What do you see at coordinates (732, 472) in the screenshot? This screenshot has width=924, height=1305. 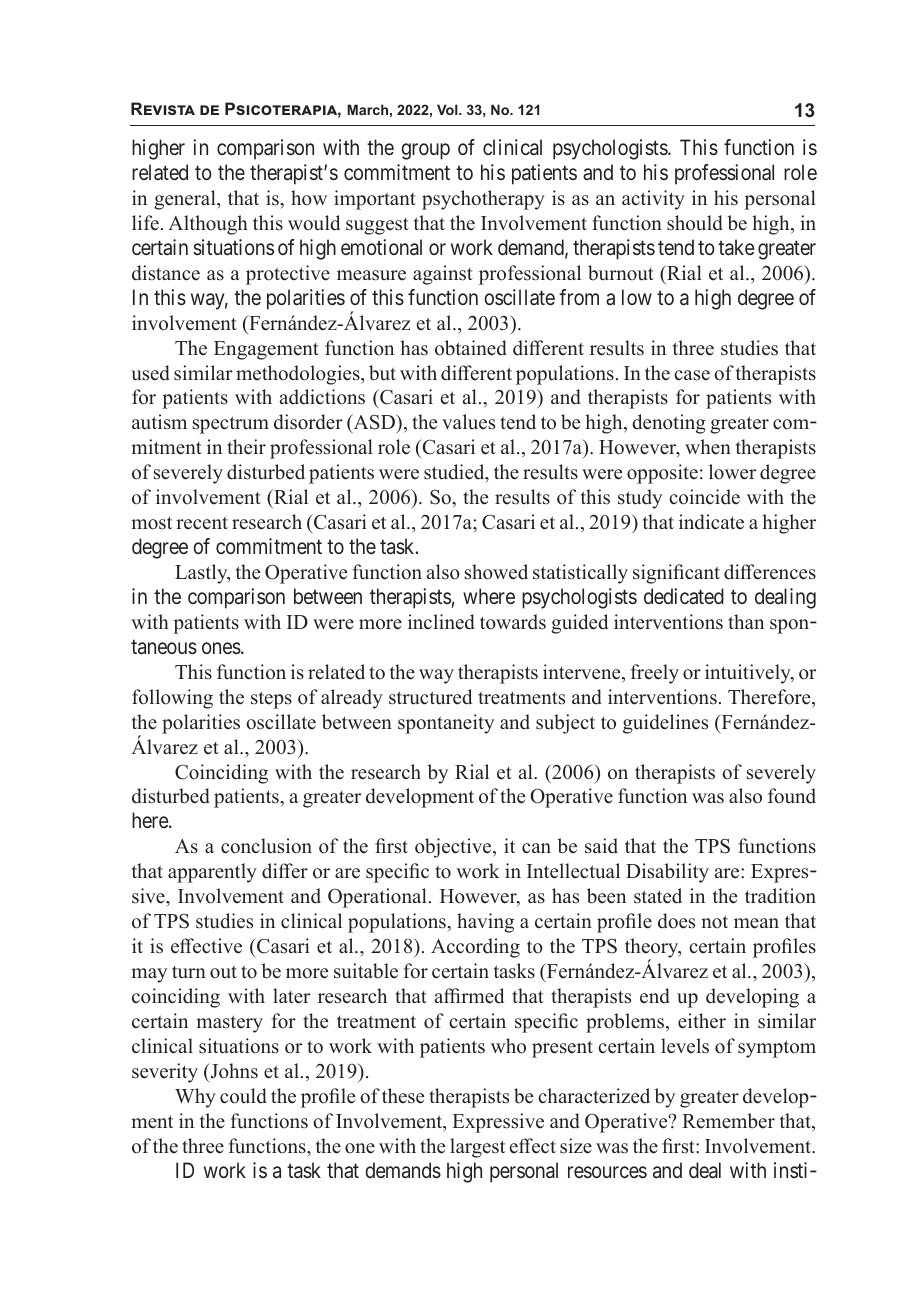 I see `lower` at bounding box center [732, 472].
